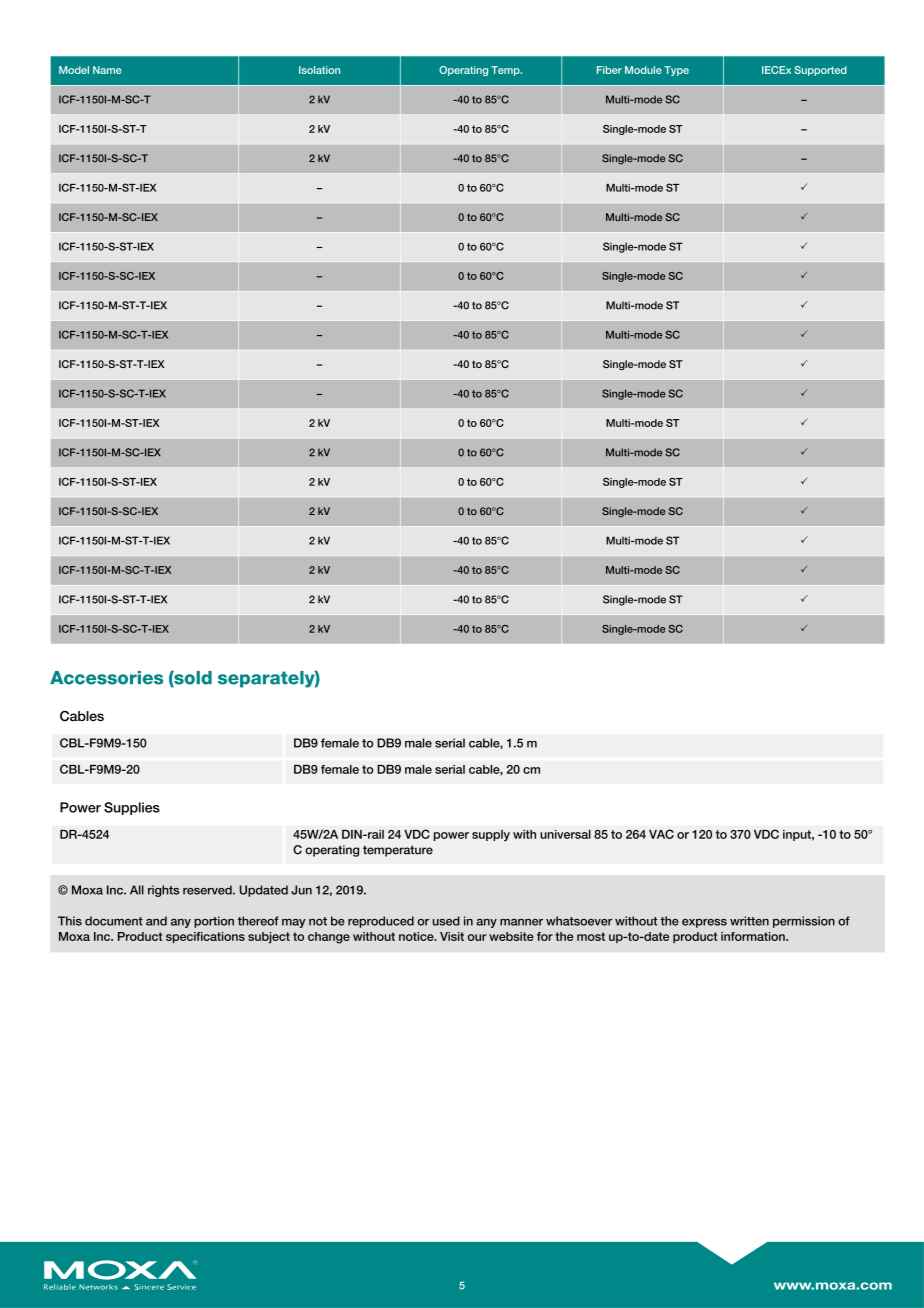 The image size is (924, 1308). Describe the element at coordinates (565, 834) in the page. I see `universal` at that location.
